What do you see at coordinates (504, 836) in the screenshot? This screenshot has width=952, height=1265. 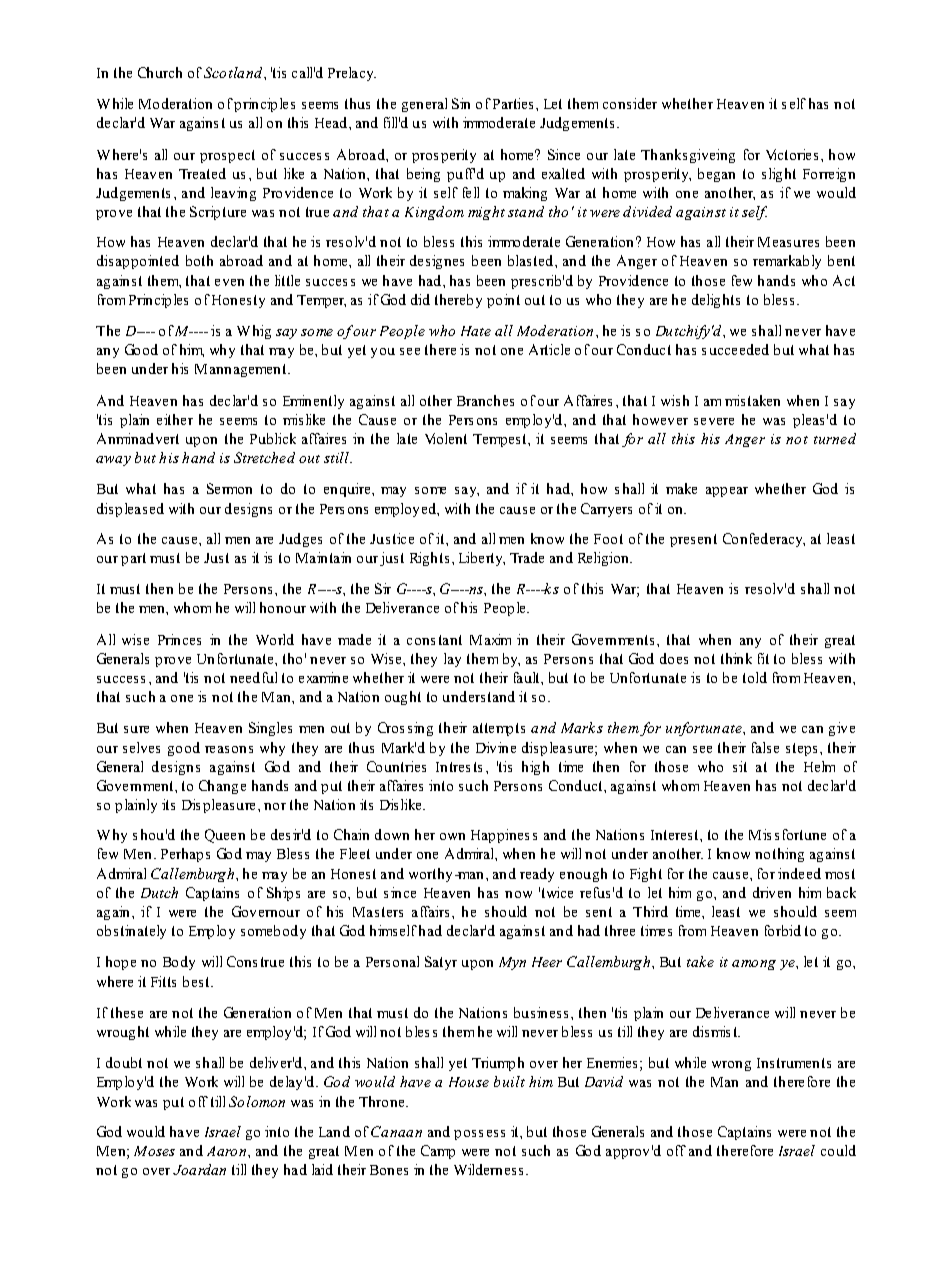 I see `Happiness` at bounding box center [504, 836].
